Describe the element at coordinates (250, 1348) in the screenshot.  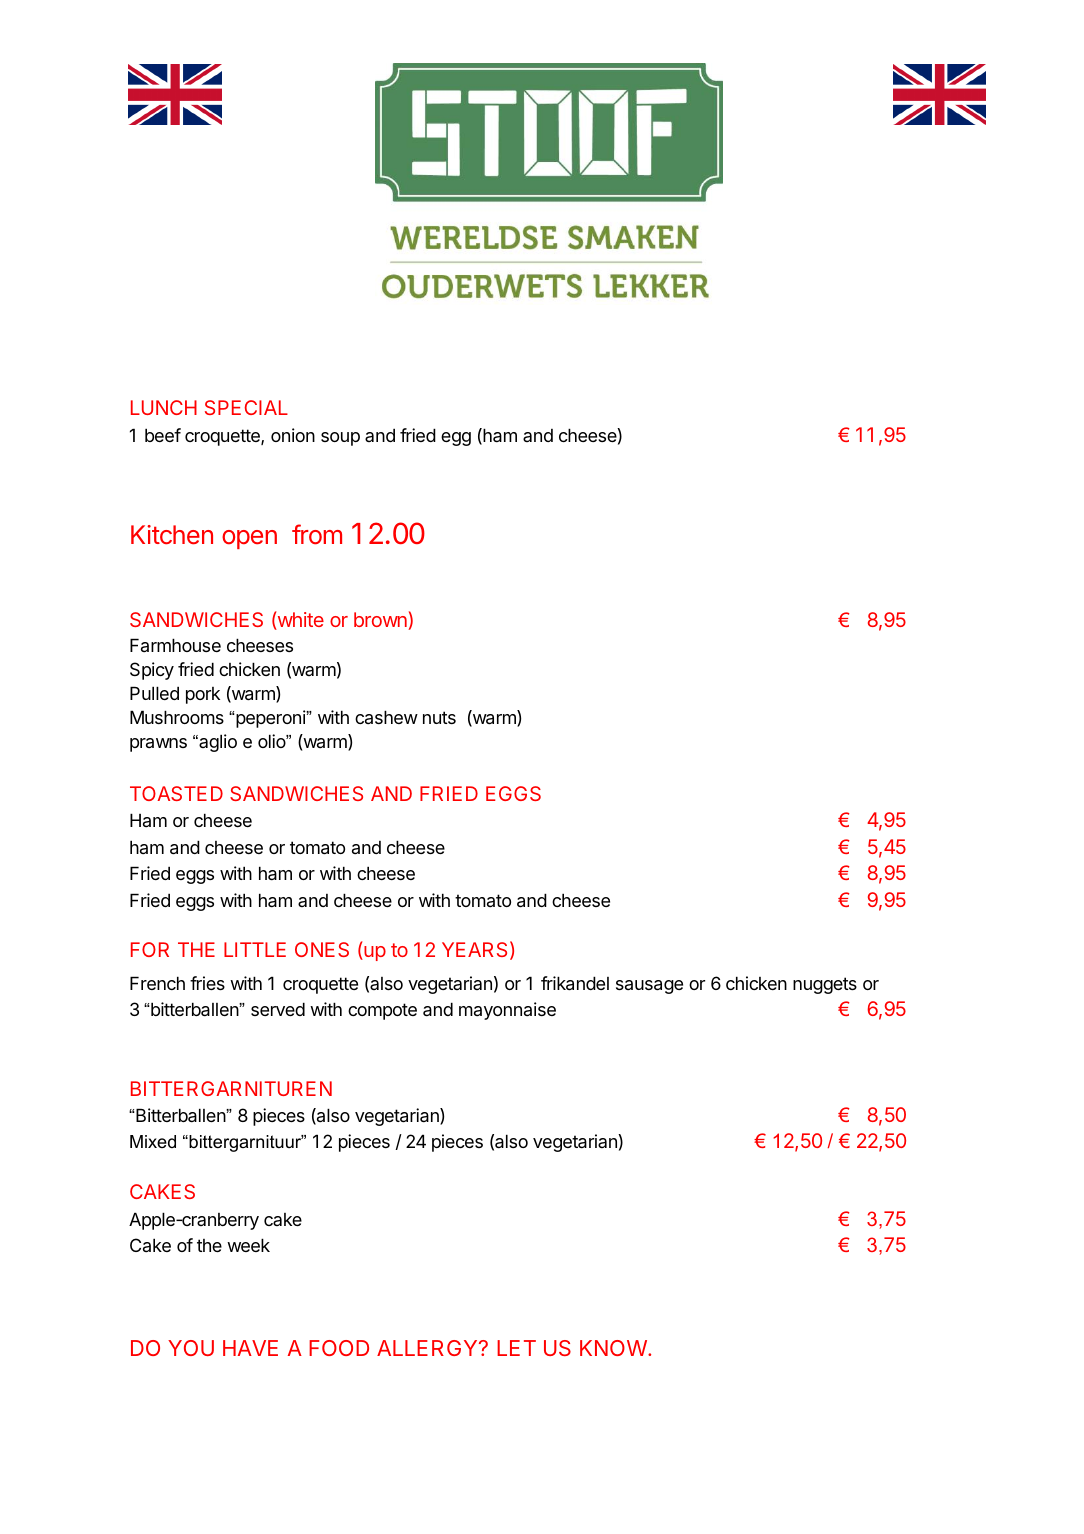
I see `HAVE` at that location.
